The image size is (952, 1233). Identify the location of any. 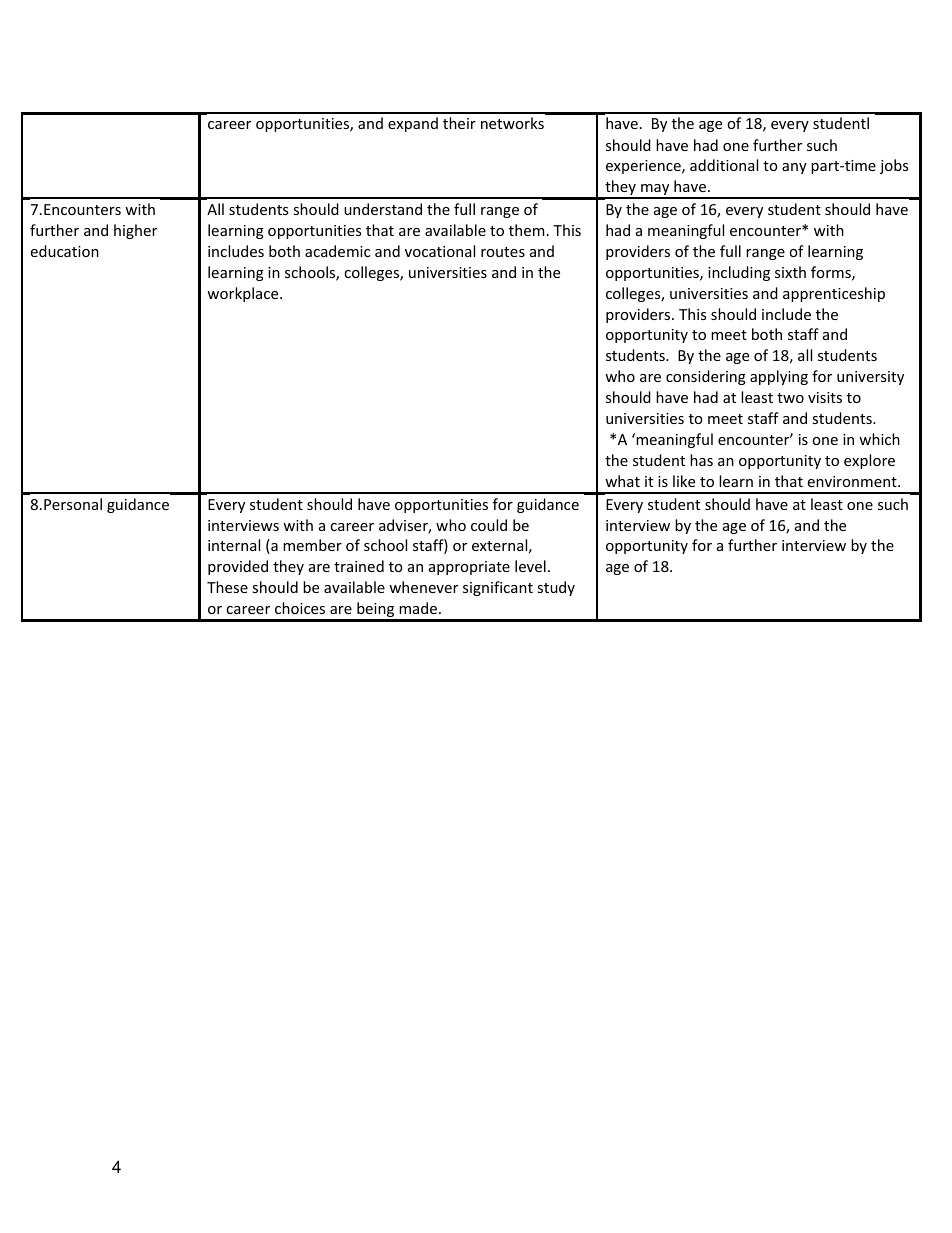
(794, 168).
